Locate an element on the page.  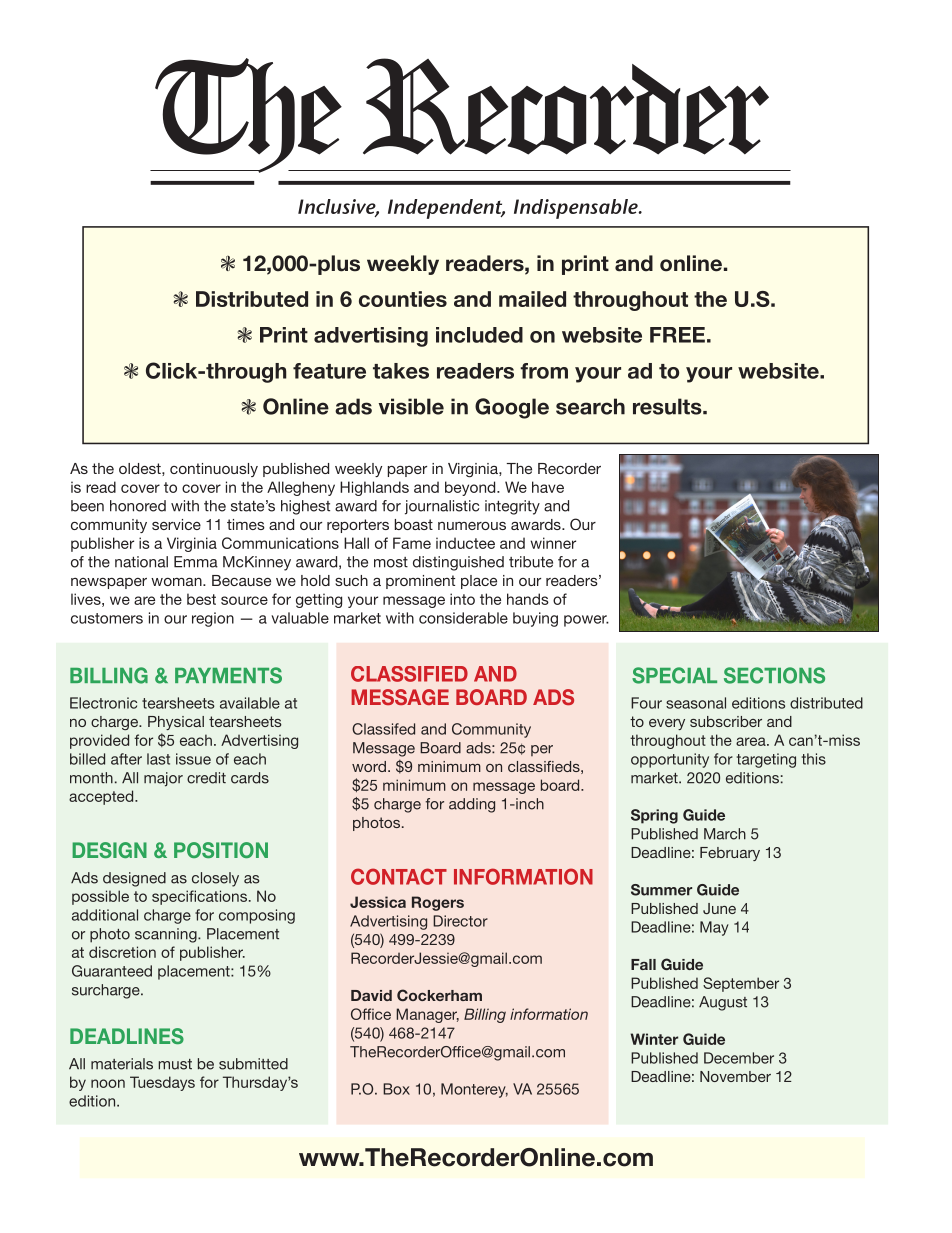
must is located at coordinates (175, 1064).
